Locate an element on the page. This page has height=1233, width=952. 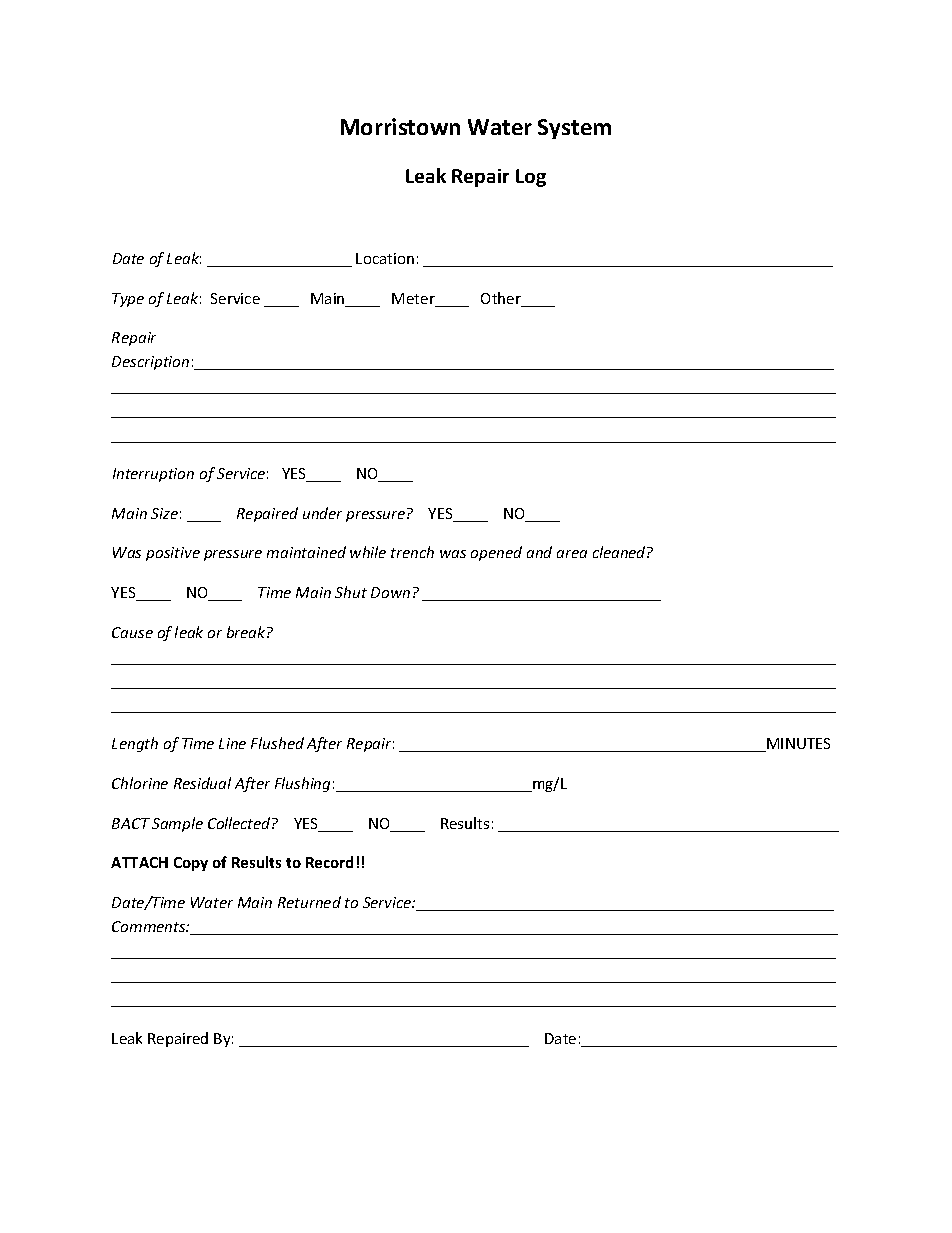
under is located at coordinates (322, 513).
